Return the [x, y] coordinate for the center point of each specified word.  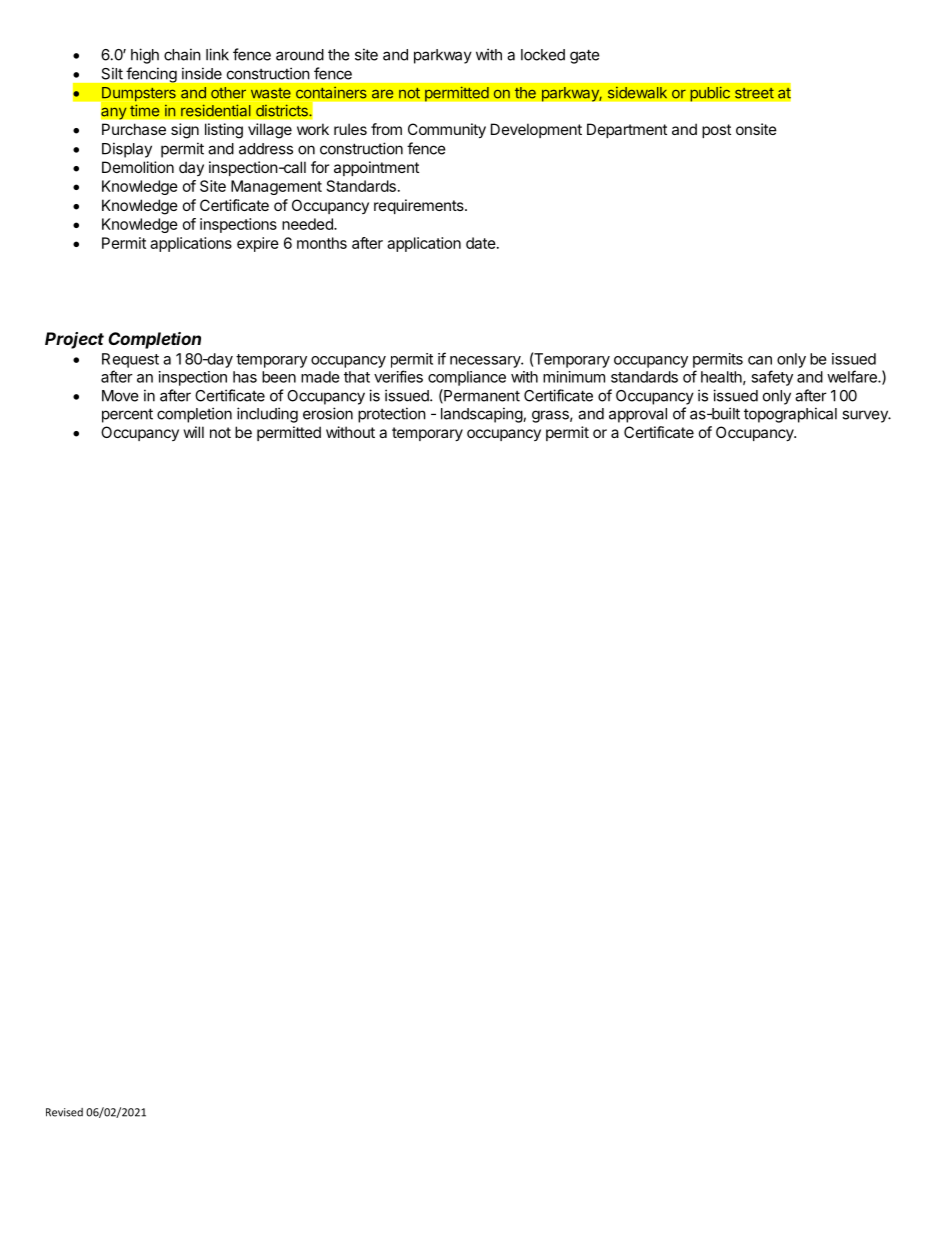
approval [638, 415]
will [194, 432]
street [754, 93]
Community [447, 130]
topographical [790, 415]
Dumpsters [138, 95]
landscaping [482, 415]
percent [127, 415]
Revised [64, 1112]
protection [392, 415]
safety [772, 378]
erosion [328, 413]
